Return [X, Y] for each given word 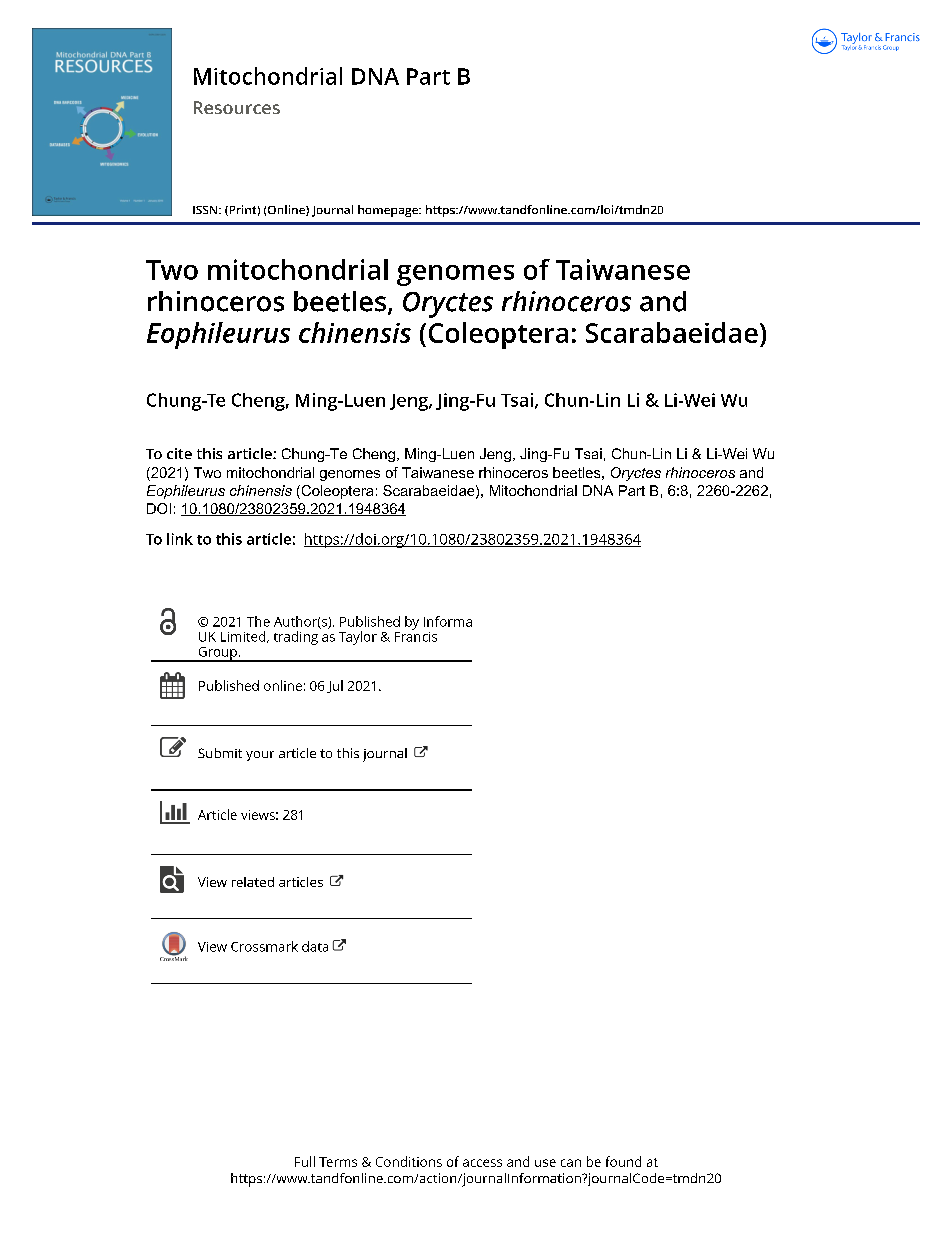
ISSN [206, 210]
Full [305, 1161]
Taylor [358, 638]
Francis [416, 635]
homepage [389, 211]
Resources [237, 107]
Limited [244, 637]
